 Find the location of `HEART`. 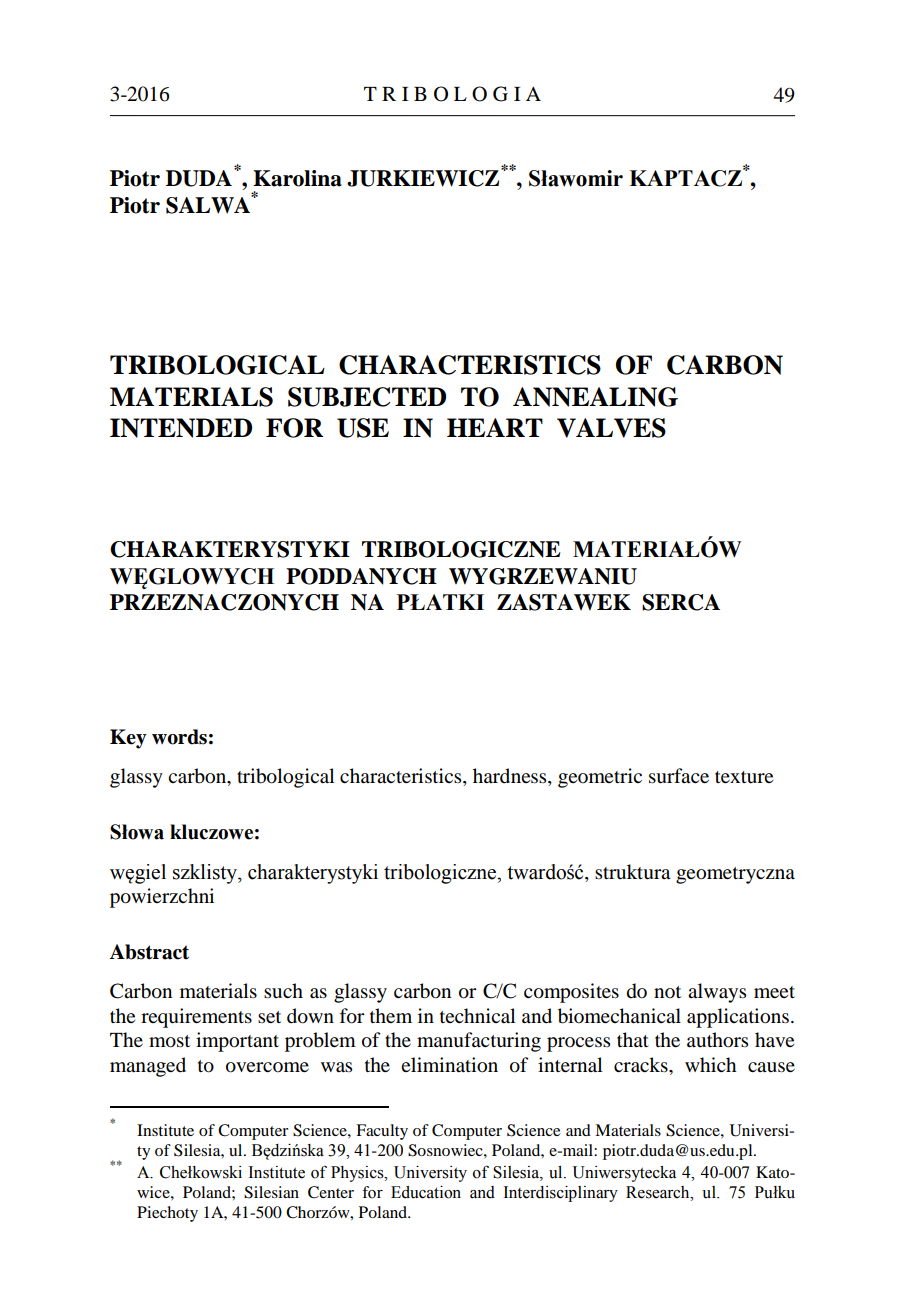

HEART is located at coordinates (495, 427).
